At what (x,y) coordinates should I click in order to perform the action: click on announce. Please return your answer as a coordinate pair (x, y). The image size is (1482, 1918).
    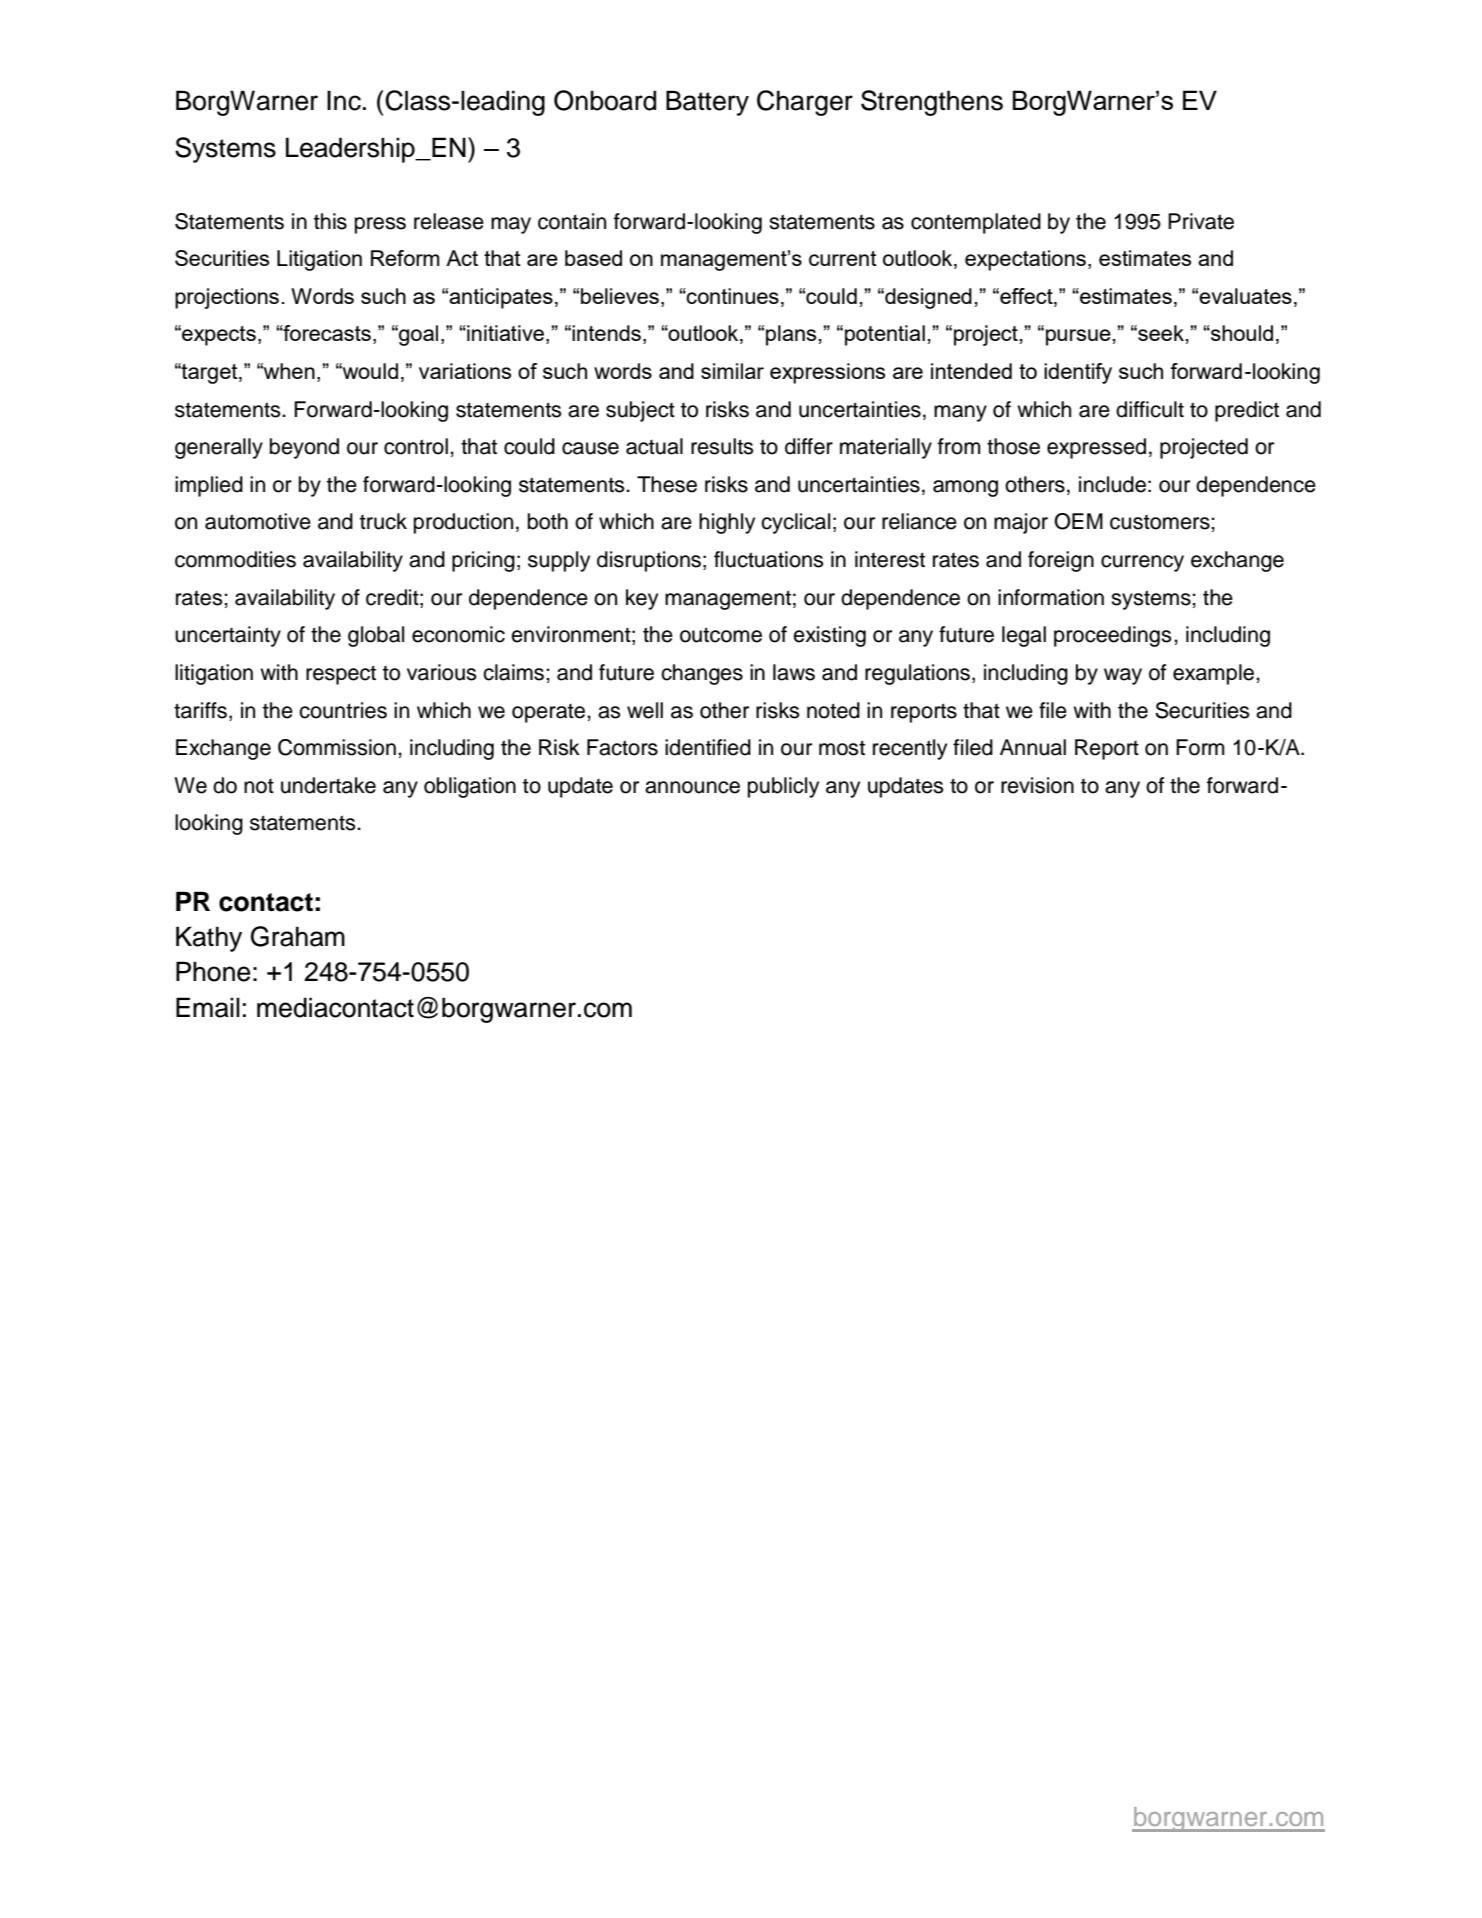
    Looking at the image, I should click on (692, 787).
